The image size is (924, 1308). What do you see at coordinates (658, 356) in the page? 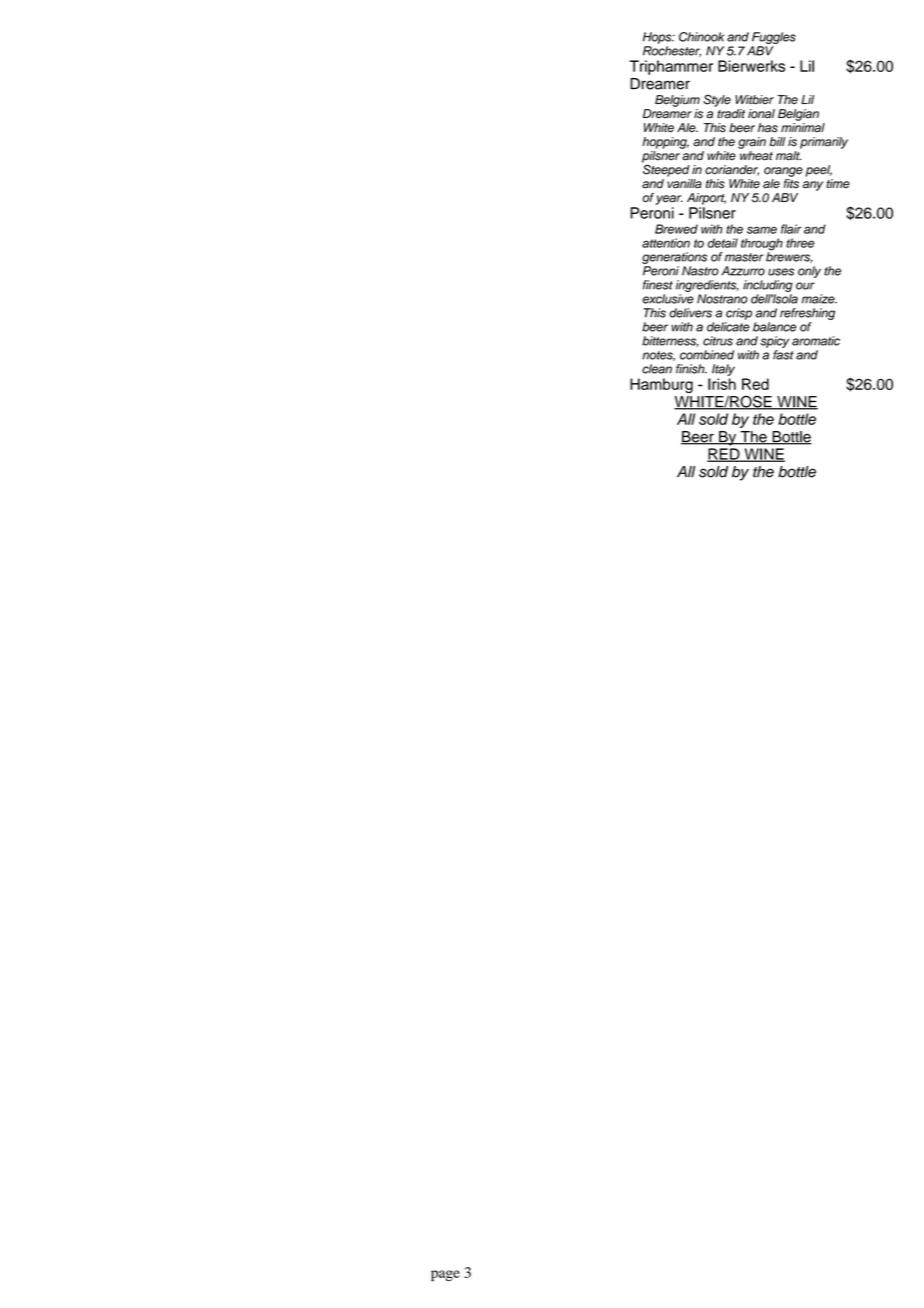
I see `notes` at bounding box center [658, 356].
